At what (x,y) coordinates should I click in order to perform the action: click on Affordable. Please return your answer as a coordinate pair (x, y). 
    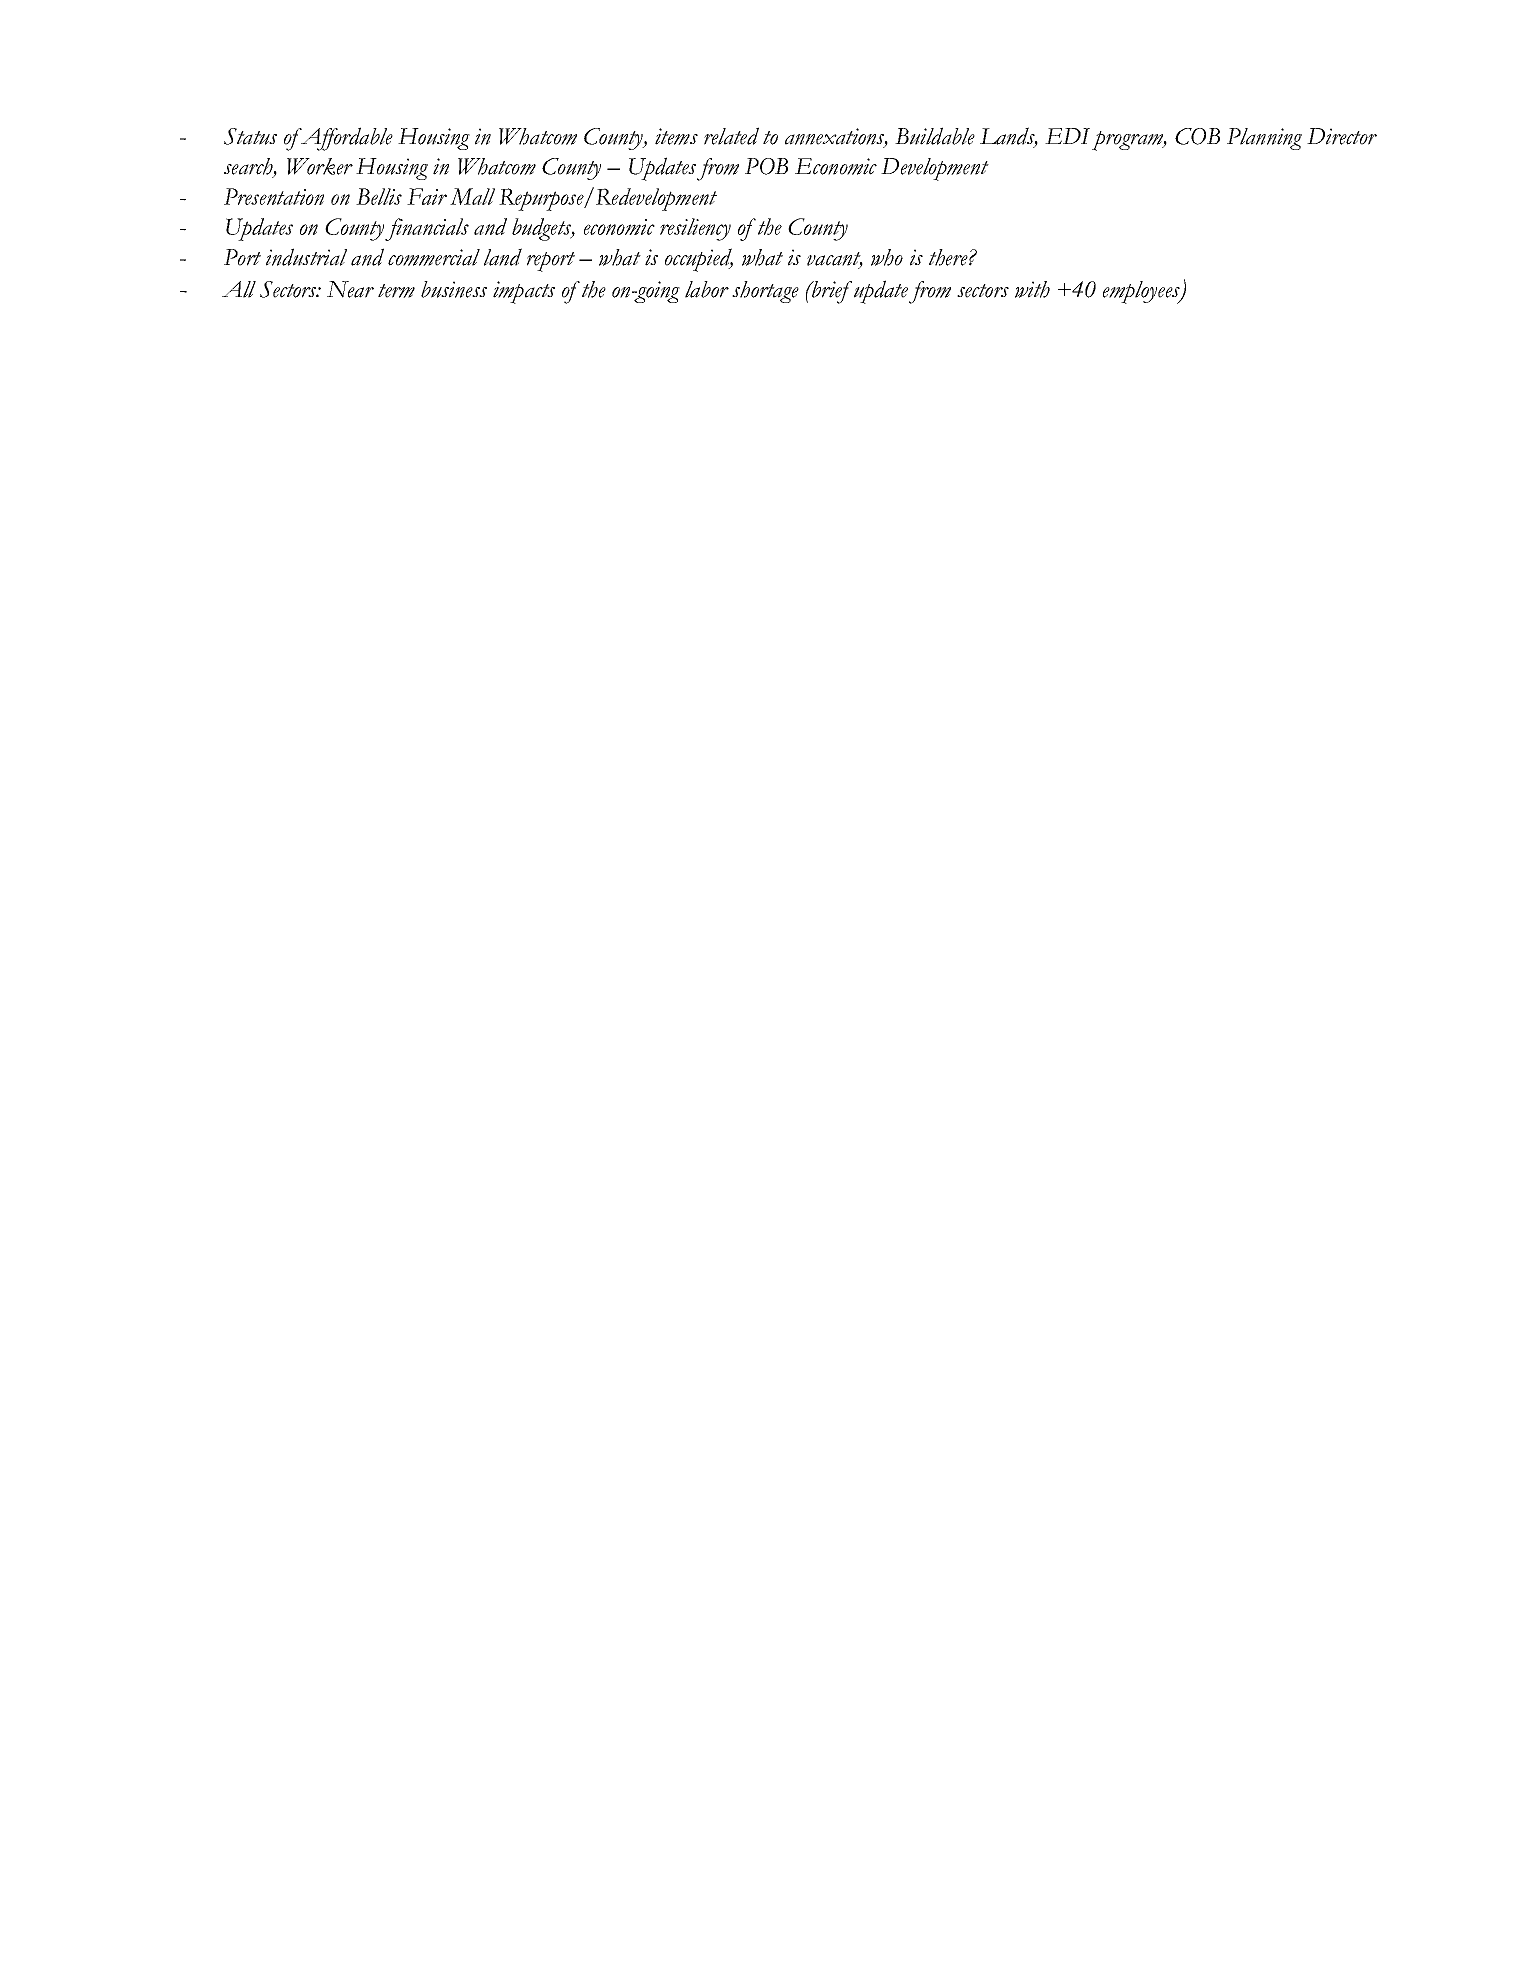
    Looking at the image, I should click on (346, 139).
